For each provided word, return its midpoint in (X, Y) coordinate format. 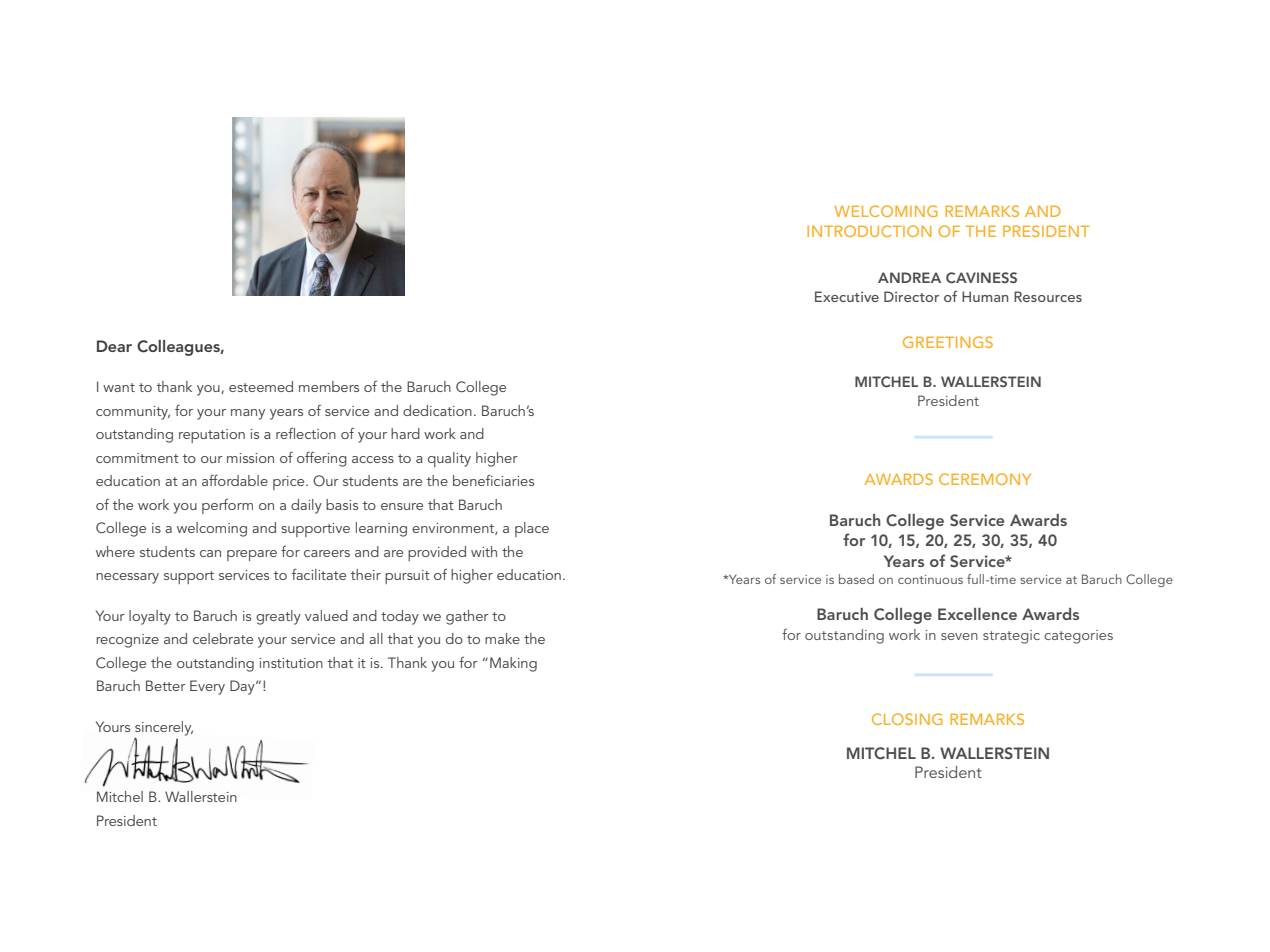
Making (513, 664)
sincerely (164, 728)
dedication (437, 410)
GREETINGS (948, 342)
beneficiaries (493, 480)
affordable (235, 480)
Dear (114, 346)
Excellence (977, 614)
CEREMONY (985, 479)
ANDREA (909, 277)
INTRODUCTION (869, 231)
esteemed (261, 386)
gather (467, 617)
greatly (278, 617)
